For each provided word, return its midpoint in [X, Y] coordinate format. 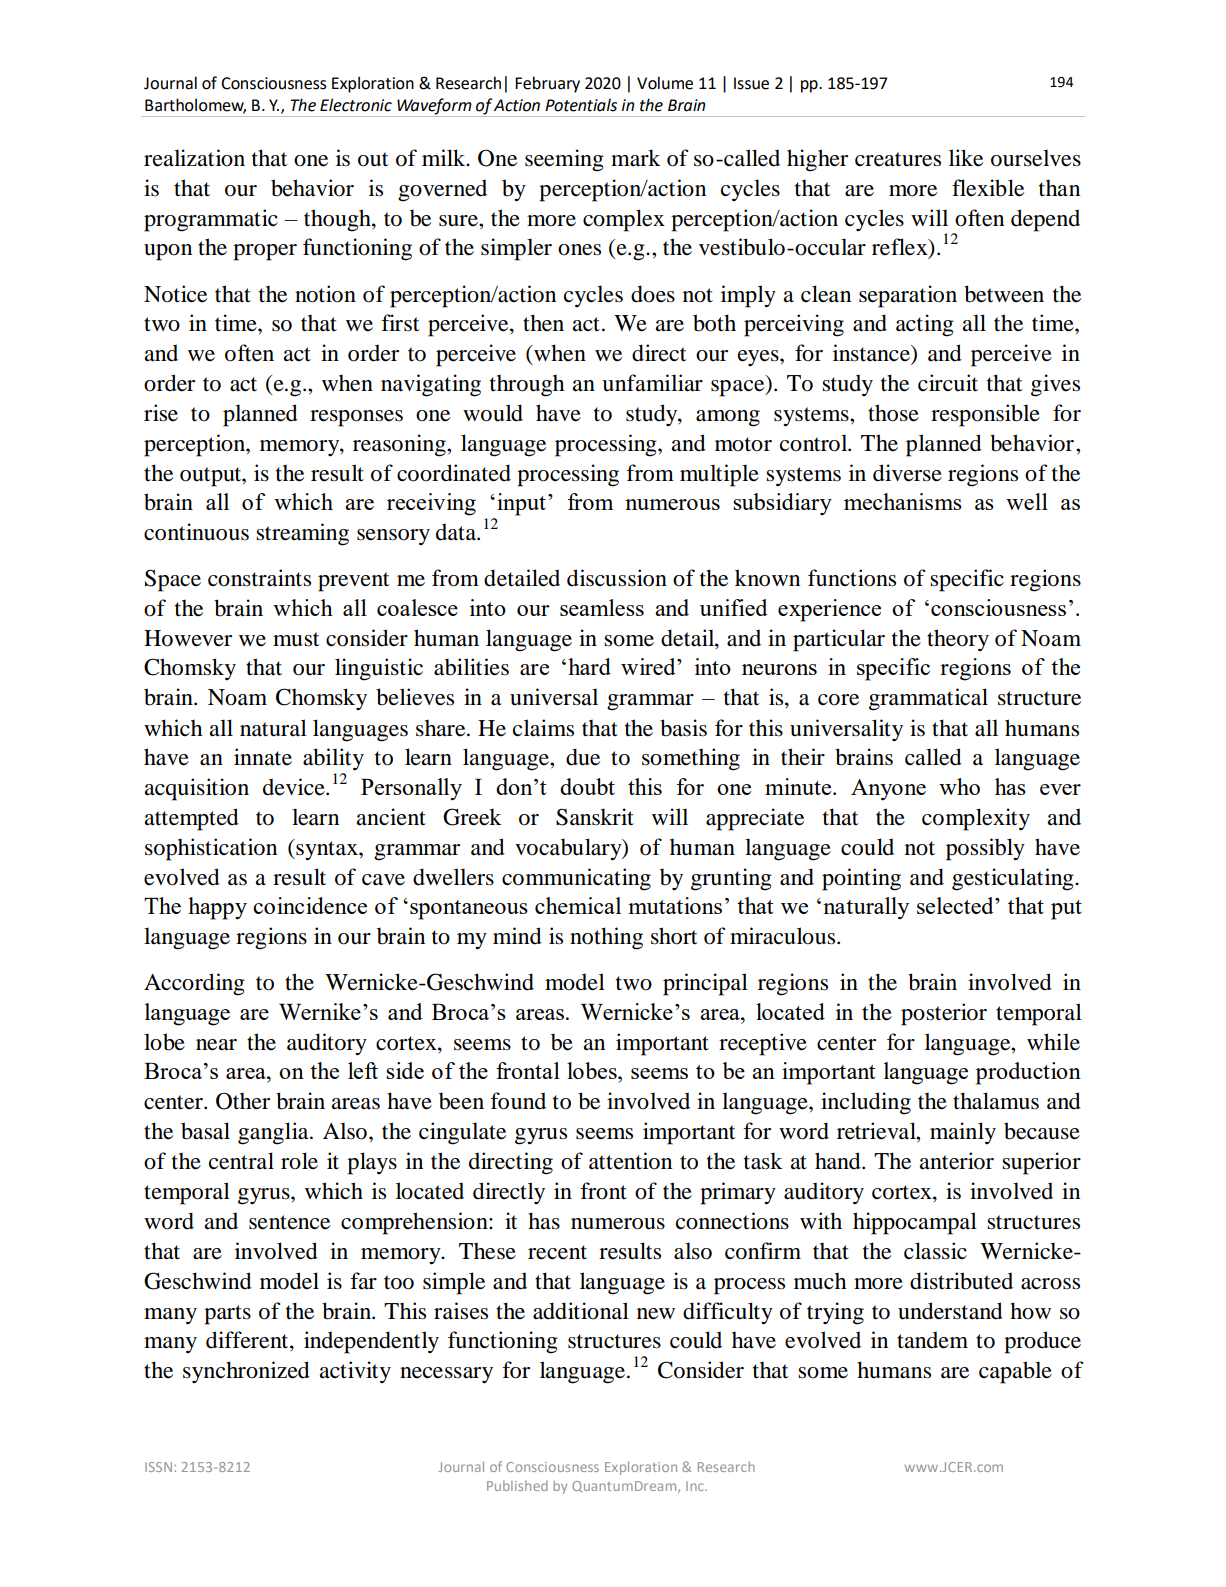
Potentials [581, 105]
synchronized [246, 1372]
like [966, 158]
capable [1015, 1372]
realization [194, 158]
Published [517, 1485]
